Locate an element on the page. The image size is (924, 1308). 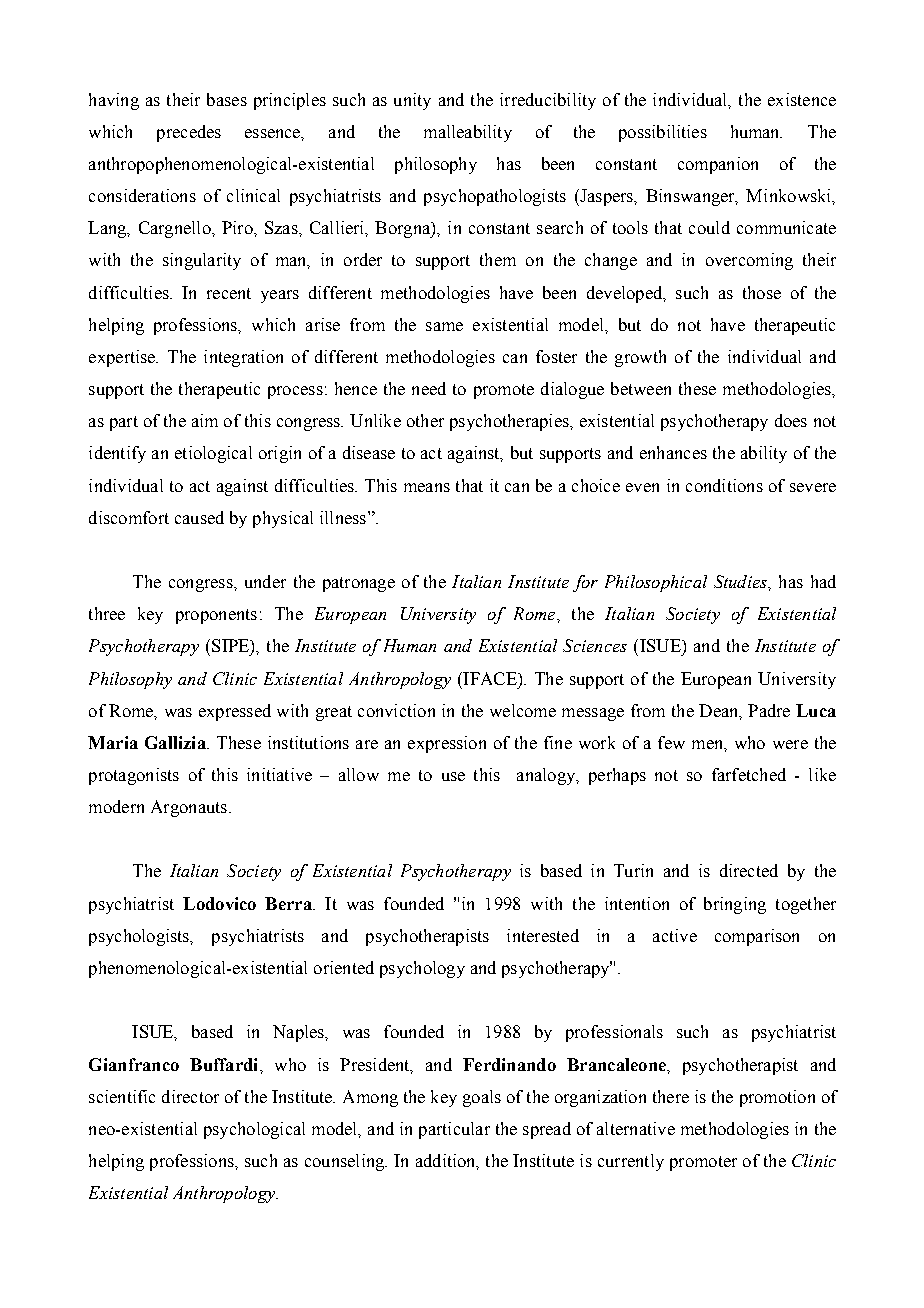
need is located at coordinates (429, 388).
